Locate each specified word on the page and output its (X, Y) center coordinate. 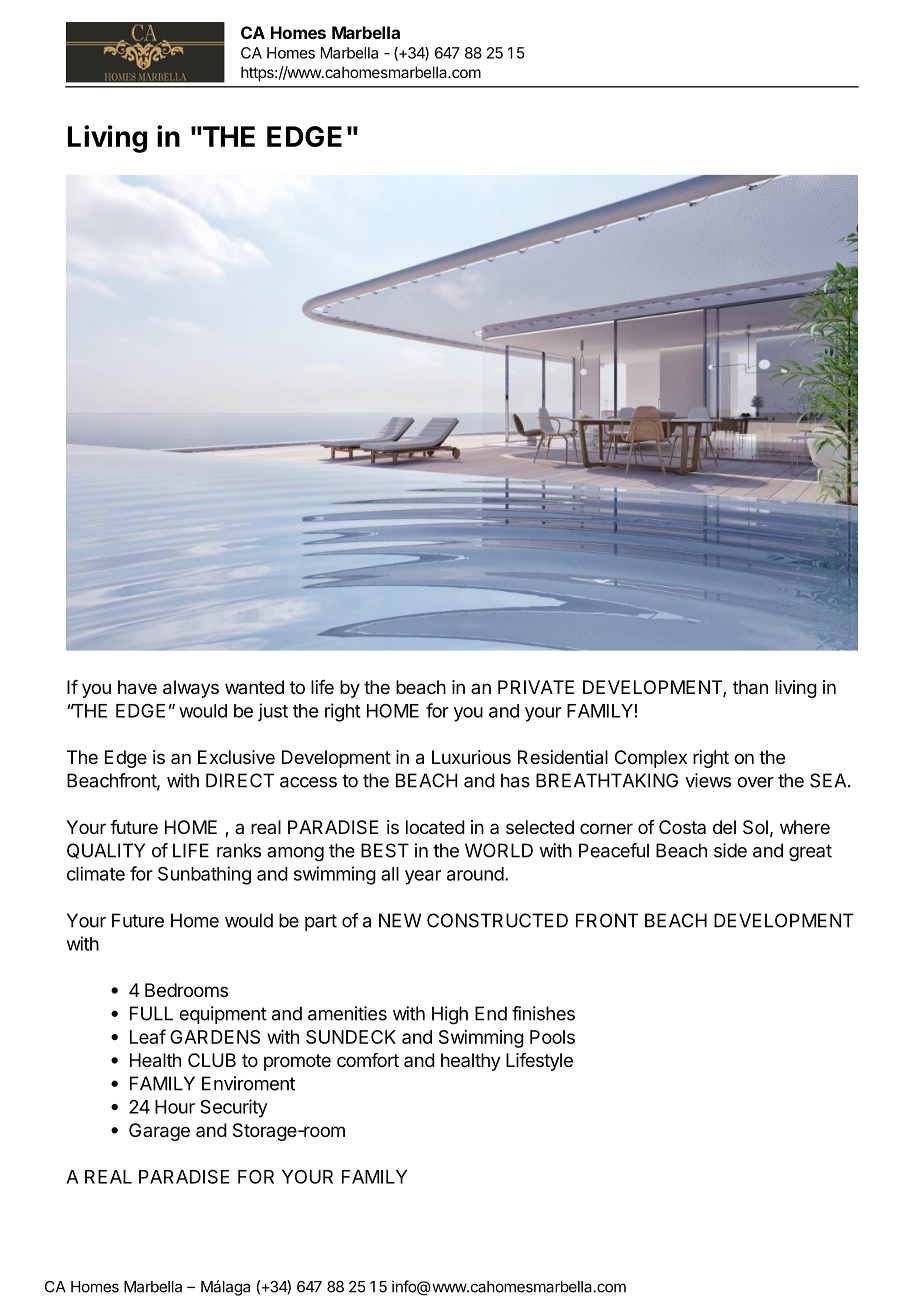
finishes (543, 1013)
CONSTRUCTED (497, 920)
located (435, 827)
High (450, 1015)
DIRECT (240, 780)
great (810, 853)
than (750, 687)
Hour (175, 1107)
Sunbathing (204, 875)
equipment (223, 1015)
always (191, 689)
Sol (755, 827)
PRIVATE (536, 687)
